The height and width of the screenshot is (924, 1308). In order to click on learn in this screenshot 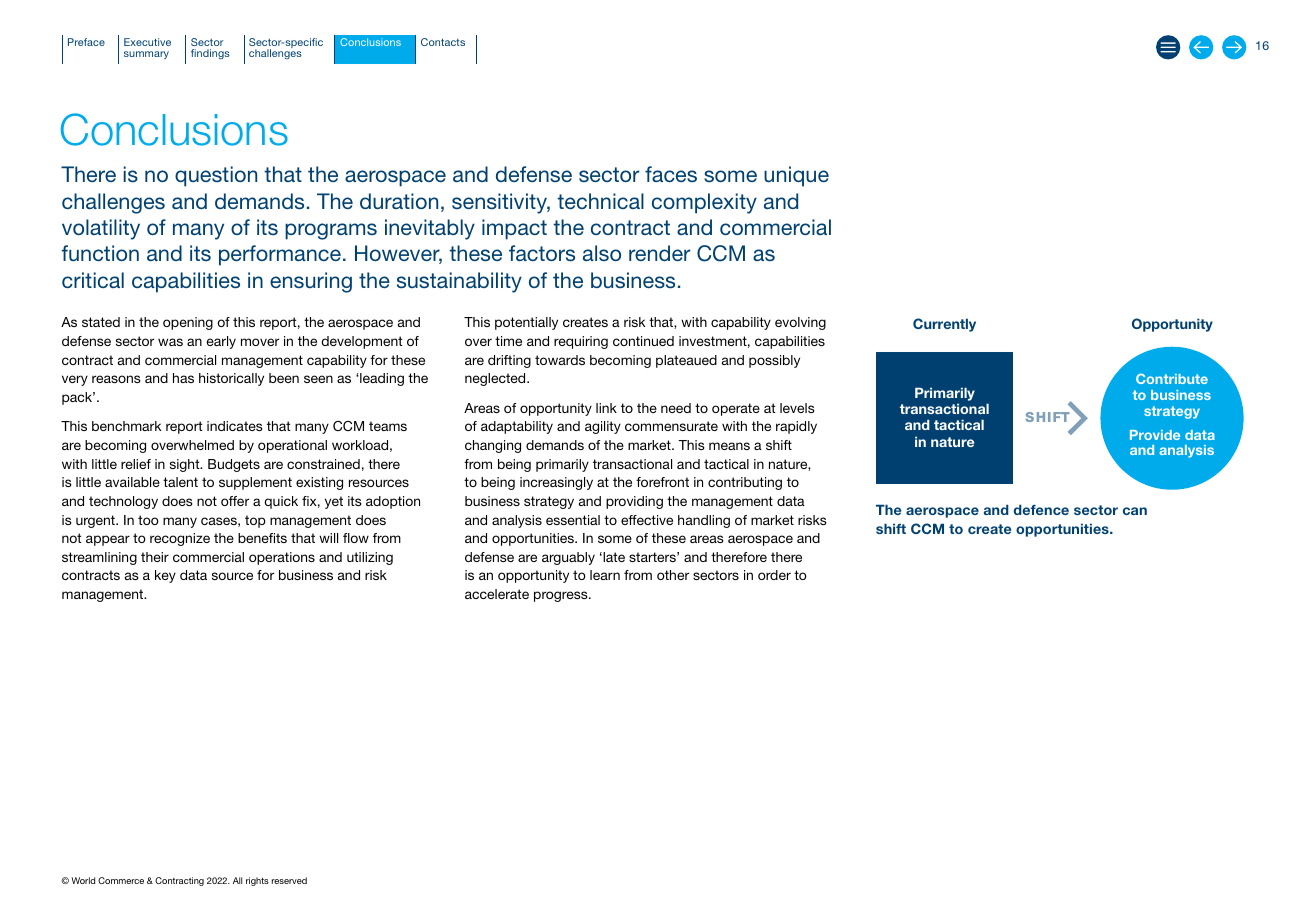, I will do `click(605, 575)`.
